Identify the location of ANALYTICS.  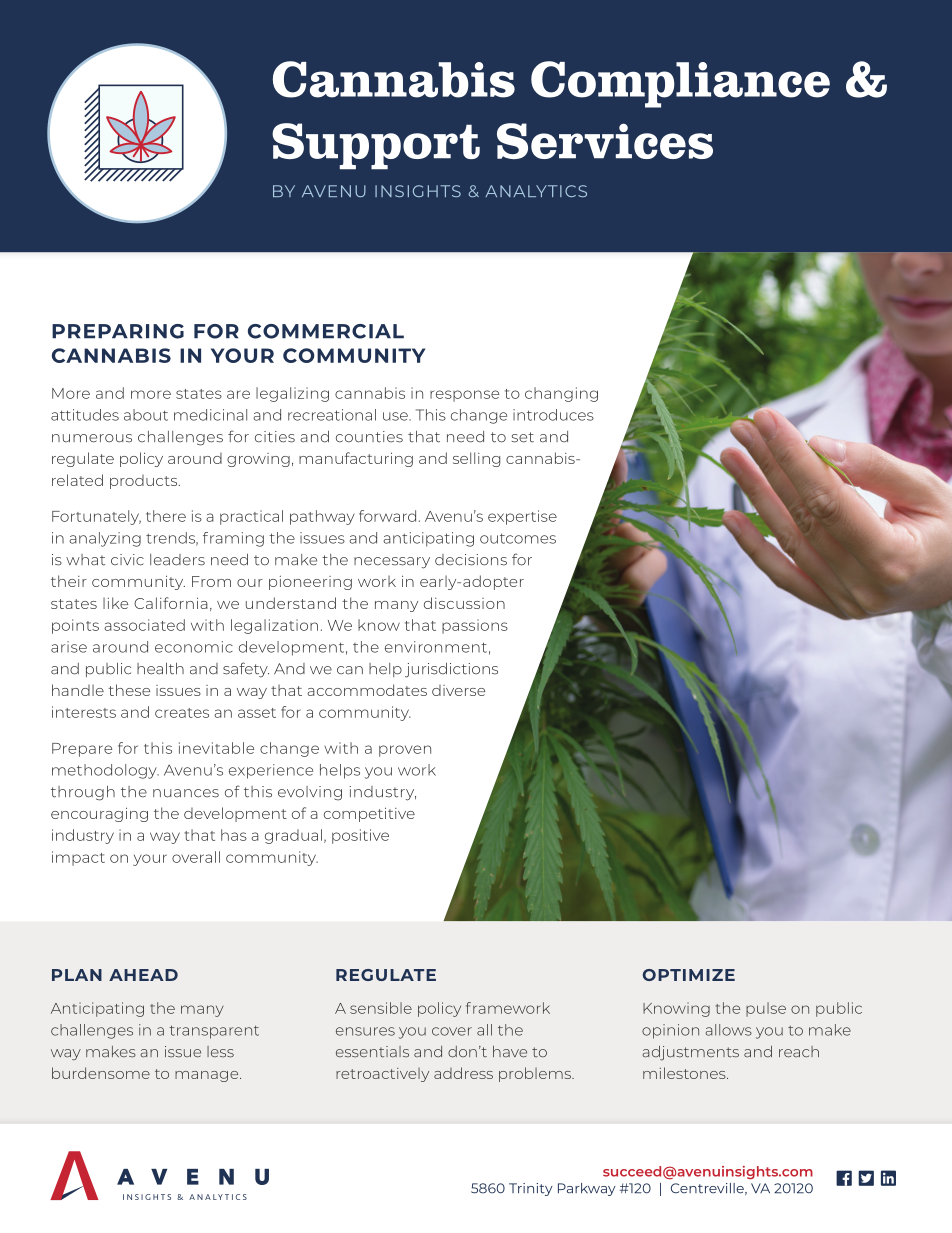
(536, 191).
